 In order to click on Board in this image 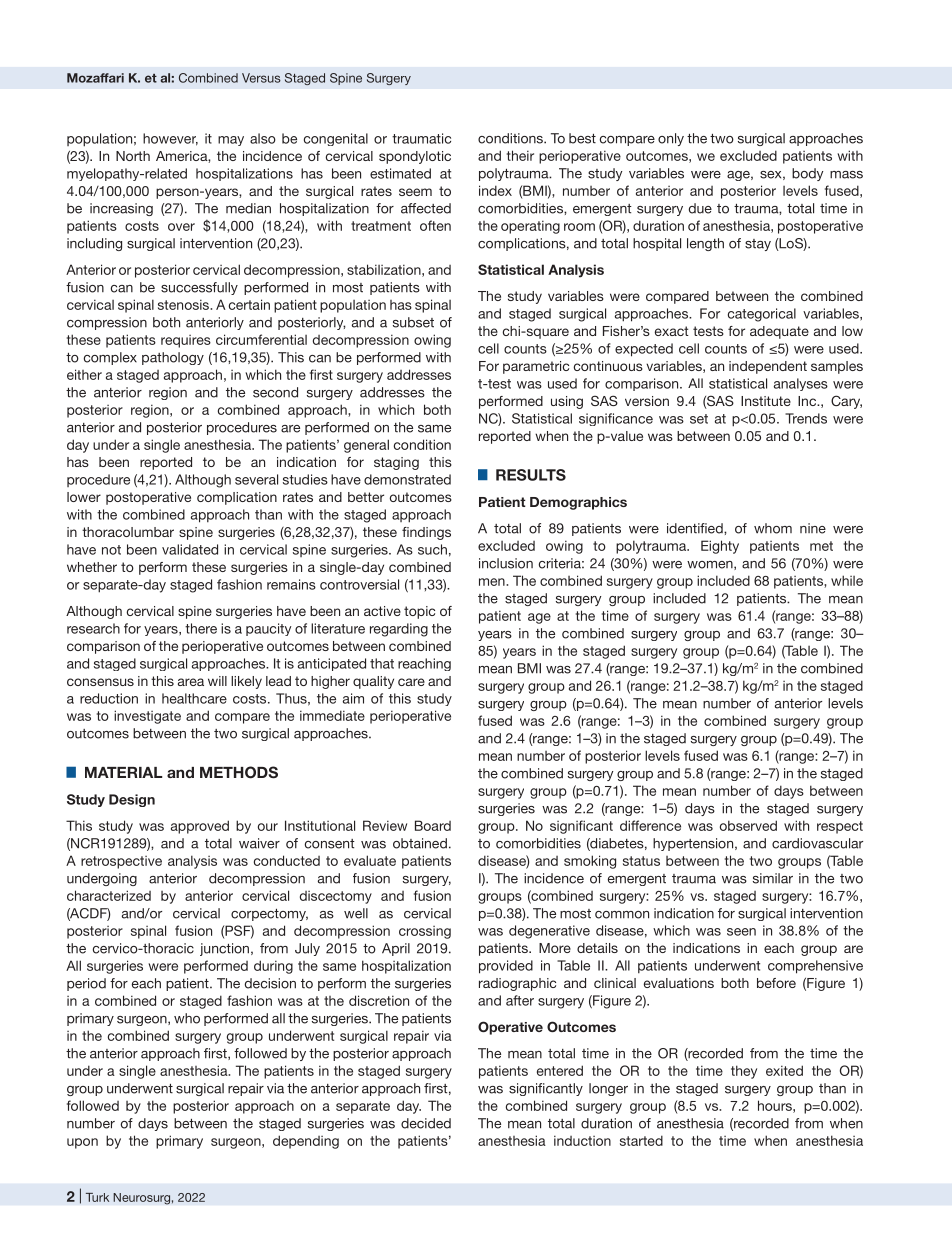, I will do `click(433, 825)`.
